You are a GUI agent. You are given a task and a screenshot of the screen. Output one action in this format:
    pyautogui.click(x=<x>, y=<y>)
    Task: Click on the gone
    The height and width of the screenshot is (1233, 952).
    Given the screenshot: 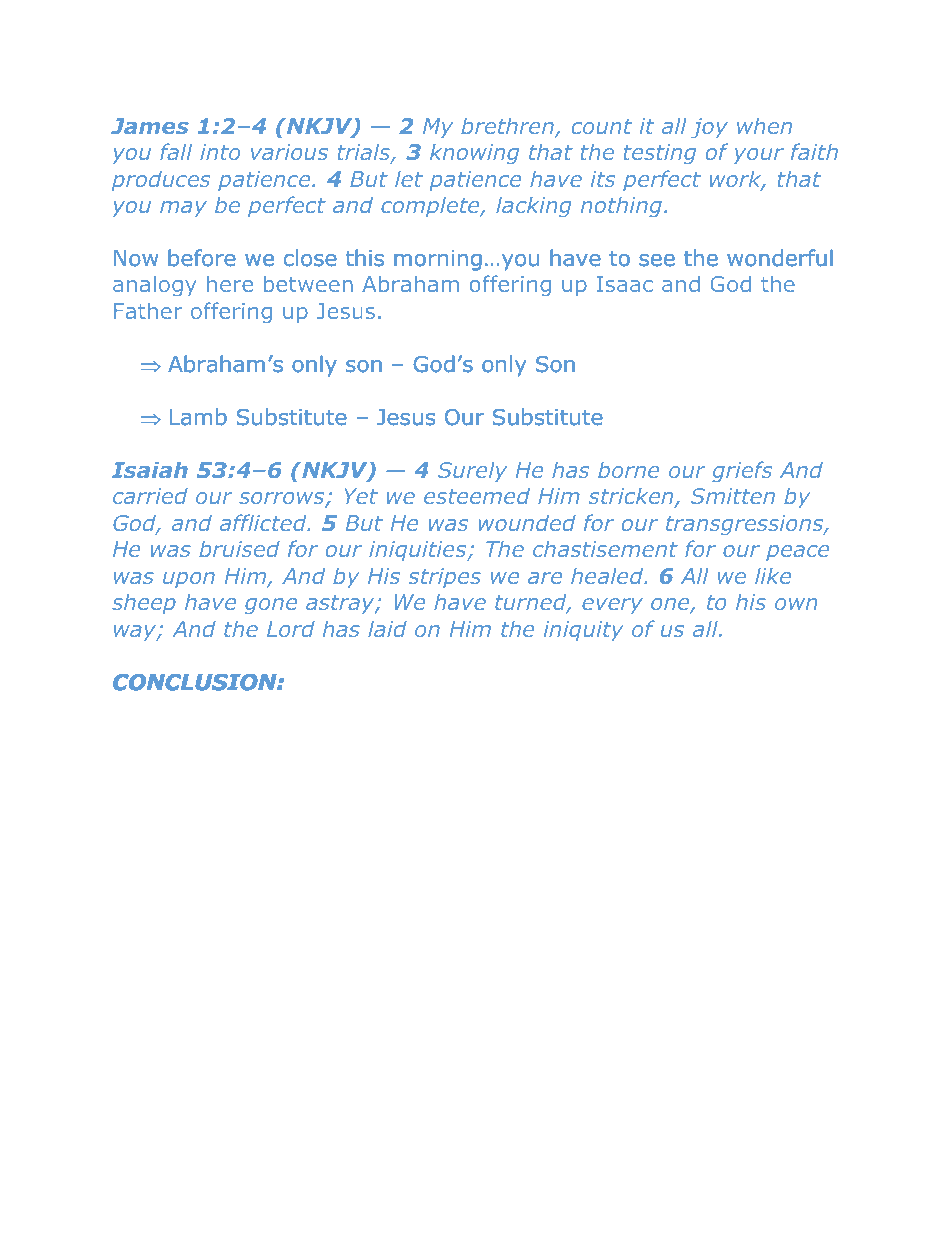 What is the action you would take?
    pyautogui.click(x=271, y=606)
